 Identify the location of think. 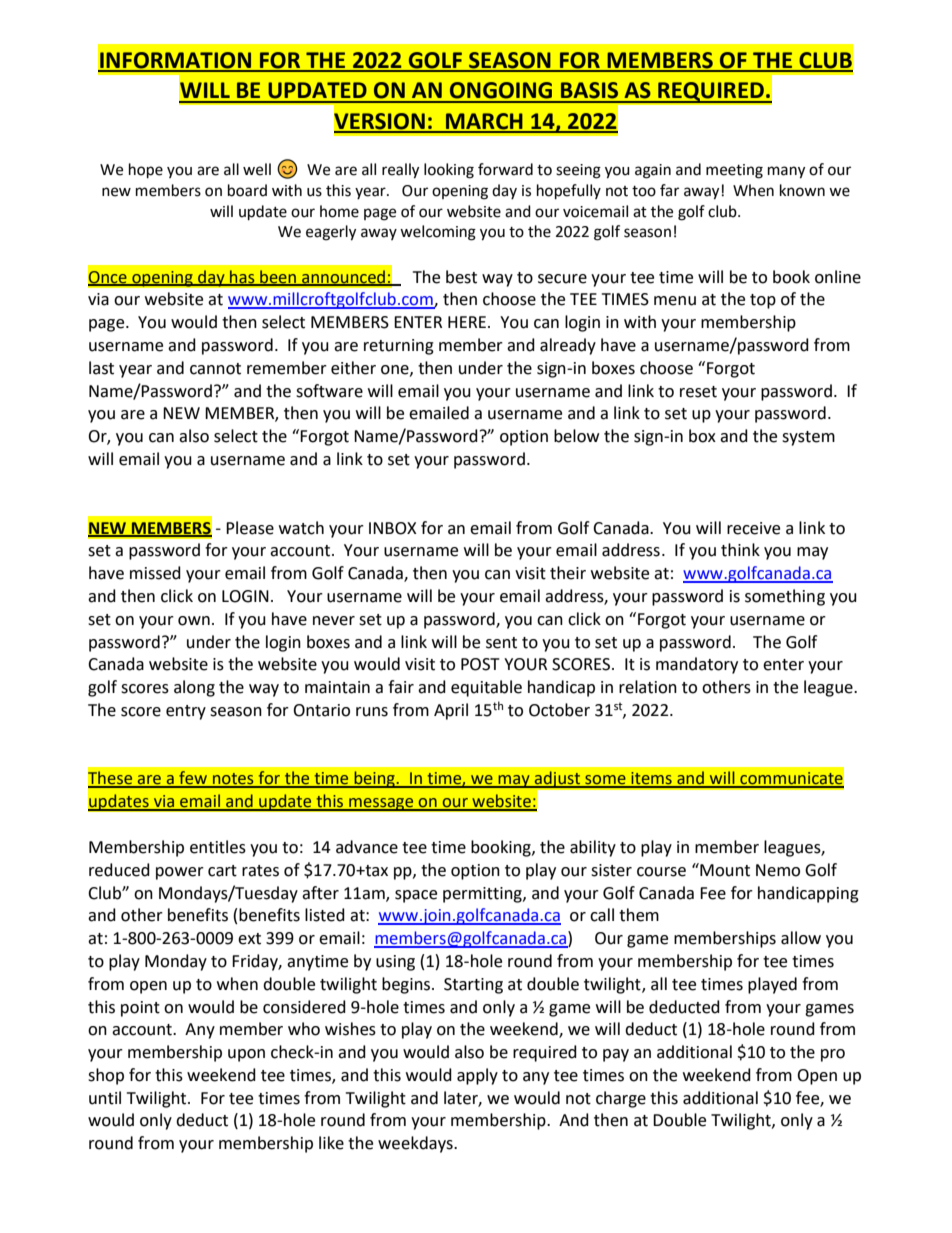
(740, 550).
